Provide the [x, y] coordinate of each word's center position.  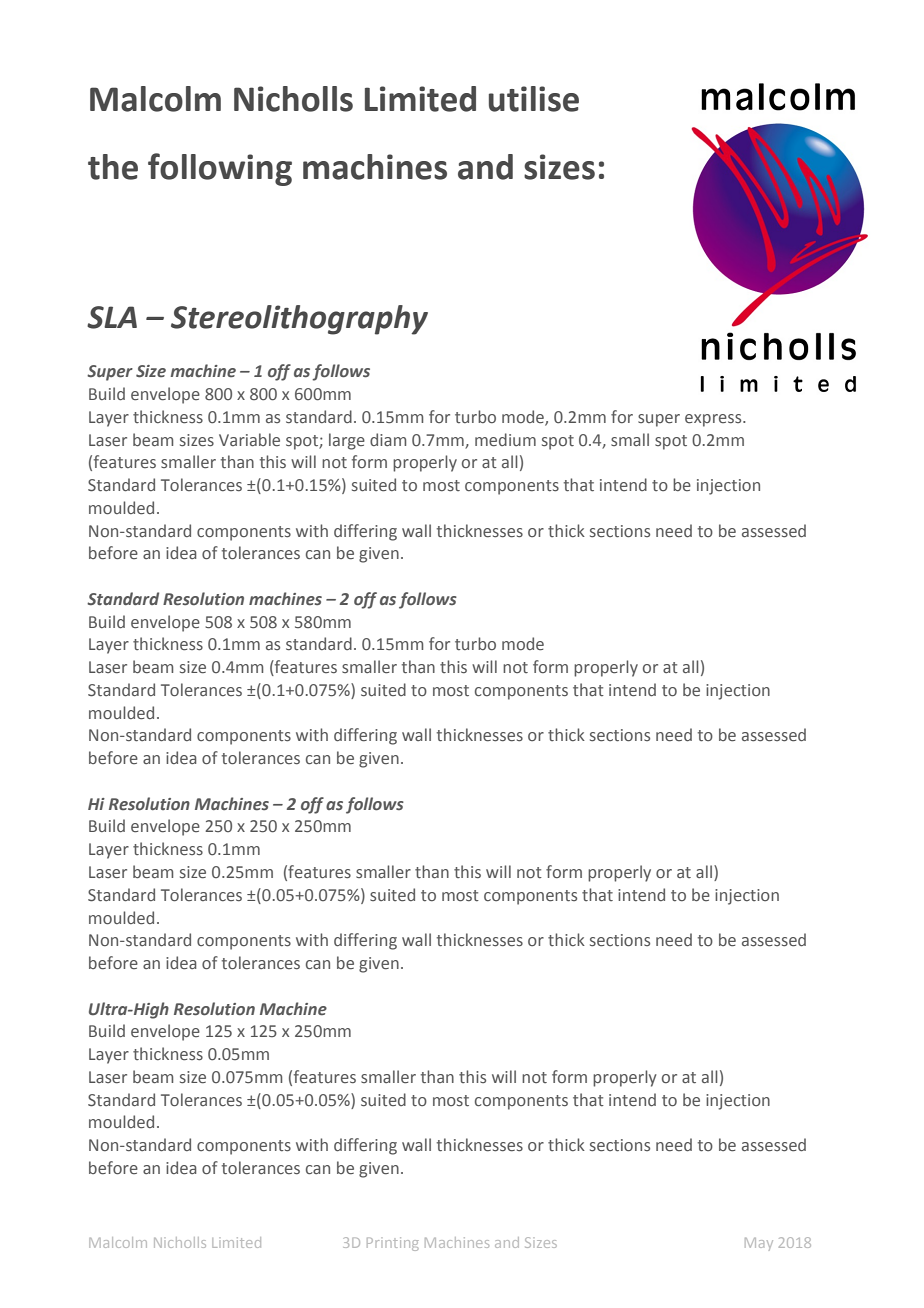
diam [388, 439]
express [714, 420]
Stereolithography [299, 320]
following [220, 169]
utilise [534, 99]
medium [505, 440]
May [759, 1244]
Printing [393, 1244]
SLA [112, 317]
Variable [249, 440]
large [347, 441]
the [113, 167]
